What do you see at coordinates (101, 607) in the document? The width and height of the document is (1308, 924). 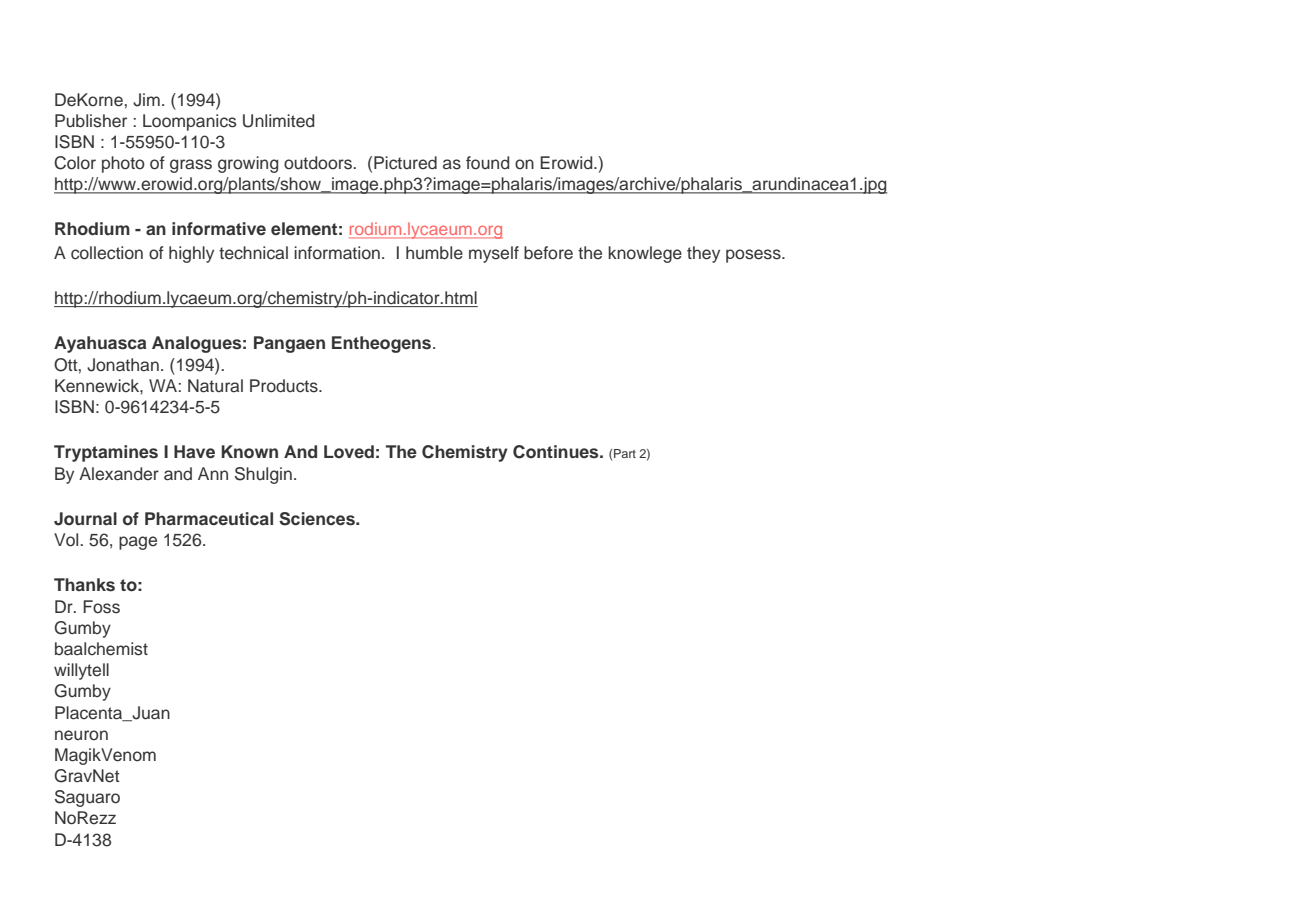 I see `Foss` at bounding box center [101, 607].
